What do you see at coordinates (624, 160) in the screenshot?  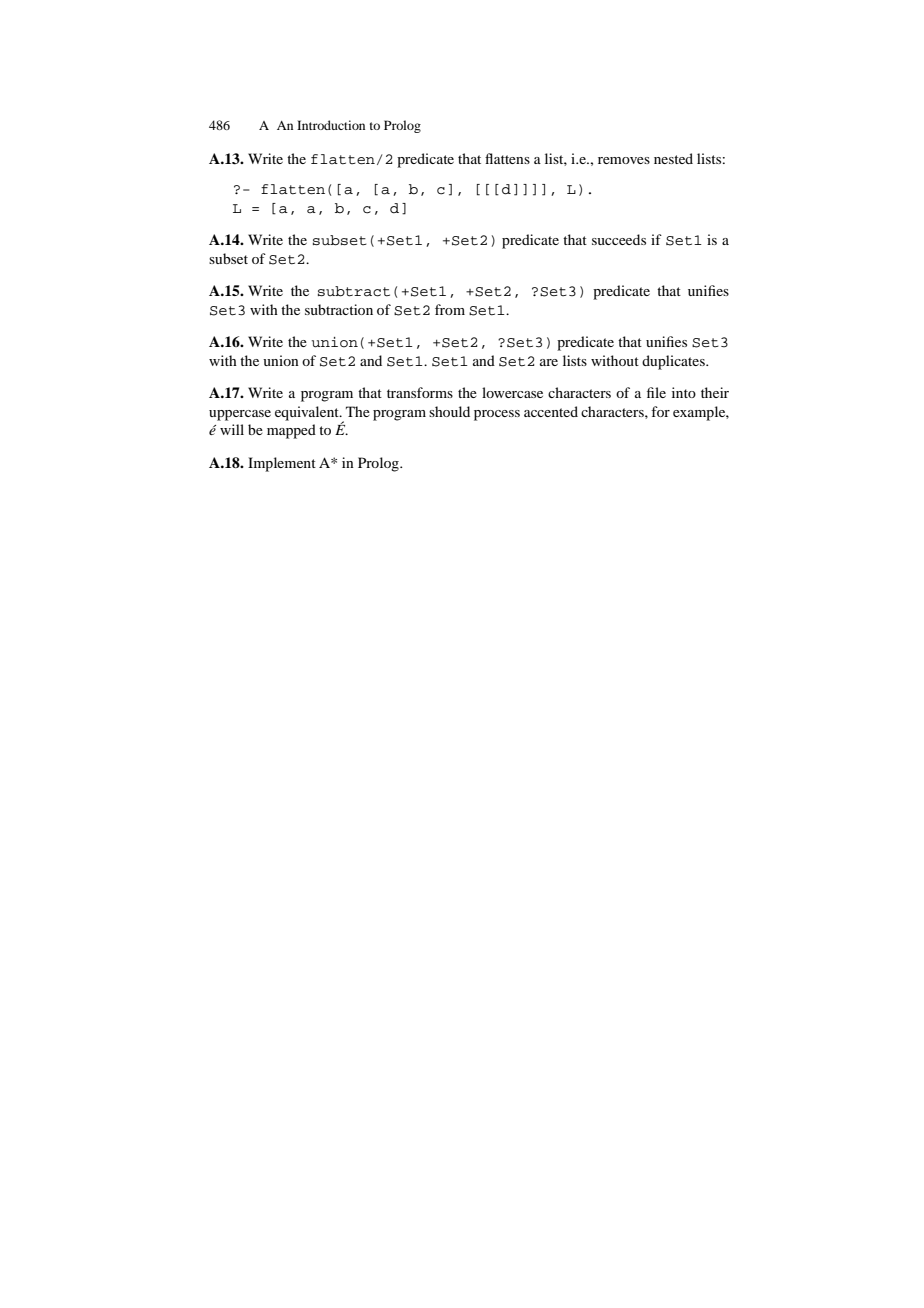 I see `removes` at bounding box center [624, 160].
